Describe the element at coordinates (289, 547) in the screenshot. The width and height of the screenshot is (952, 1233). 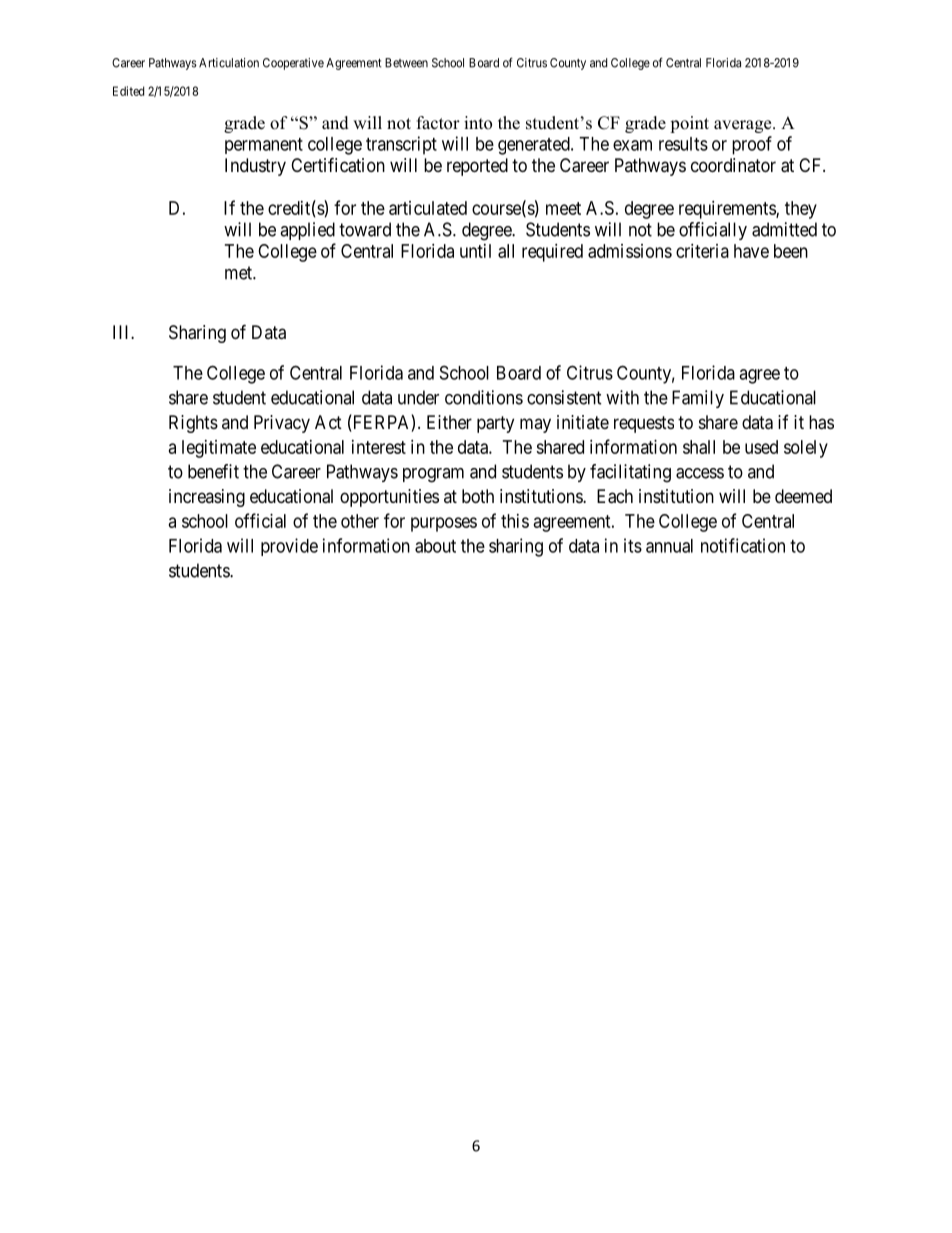
I see `provide` at that location.
